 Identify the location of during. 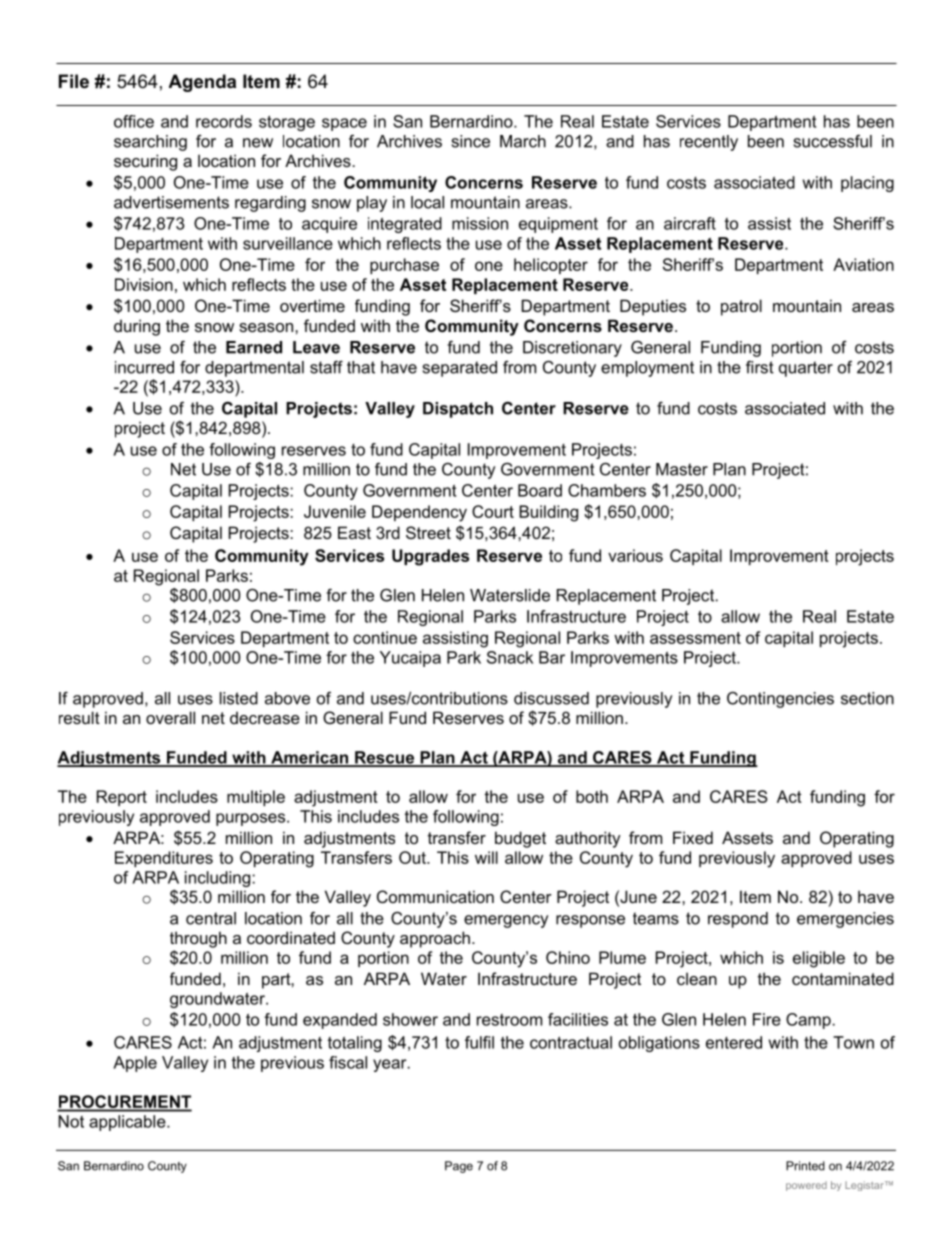
(137, 327).
